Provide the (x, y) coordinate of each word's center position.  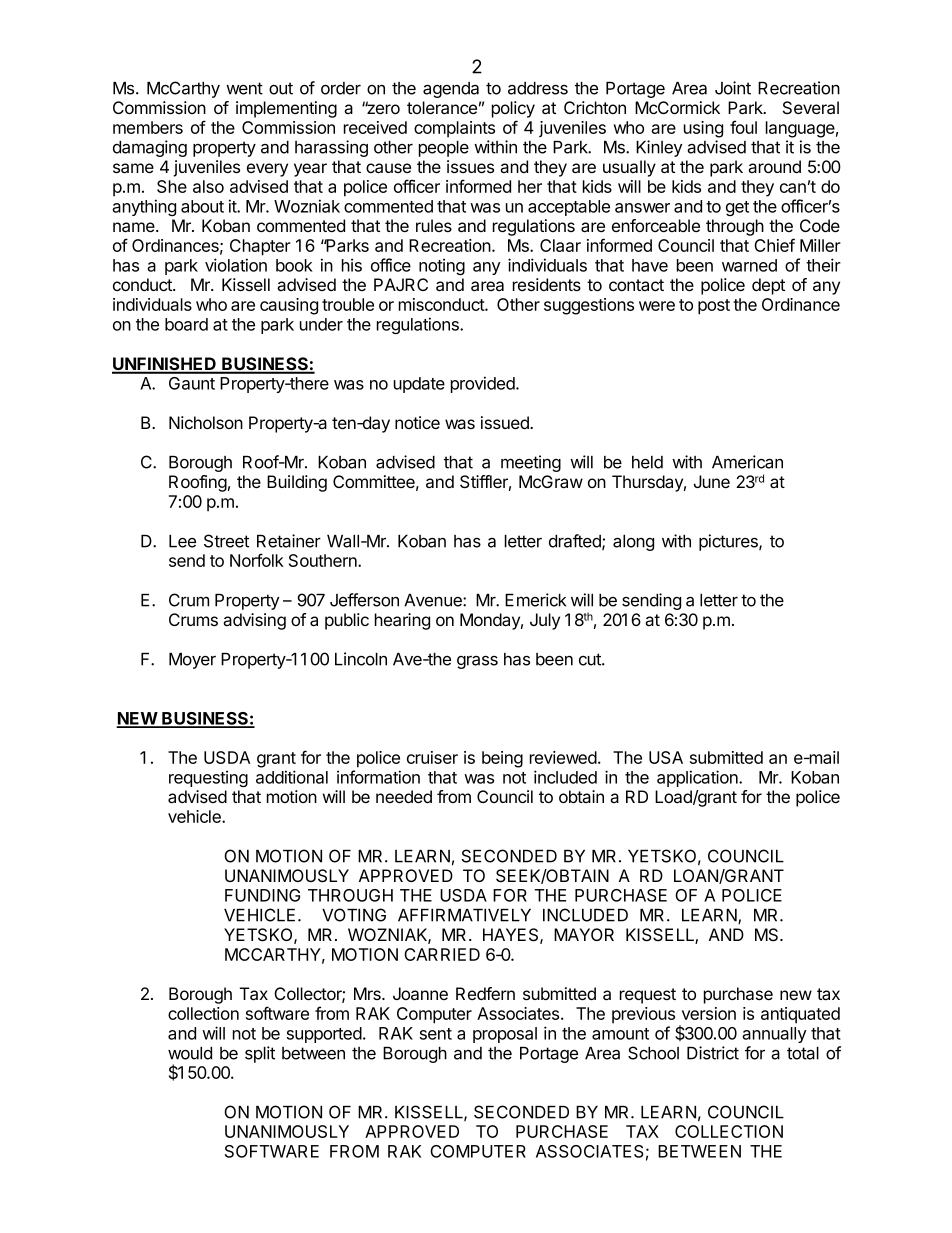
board (186, 324)
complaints (454, 129)
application (698, 778)
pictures (729, 542)
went (244, 88)
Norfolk (257, 560)
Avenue (434, 600)
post (714, 307)
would (190, 1053)
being (502, 759)
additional (292, 777)
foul (743, 127)
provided (484, 384)
